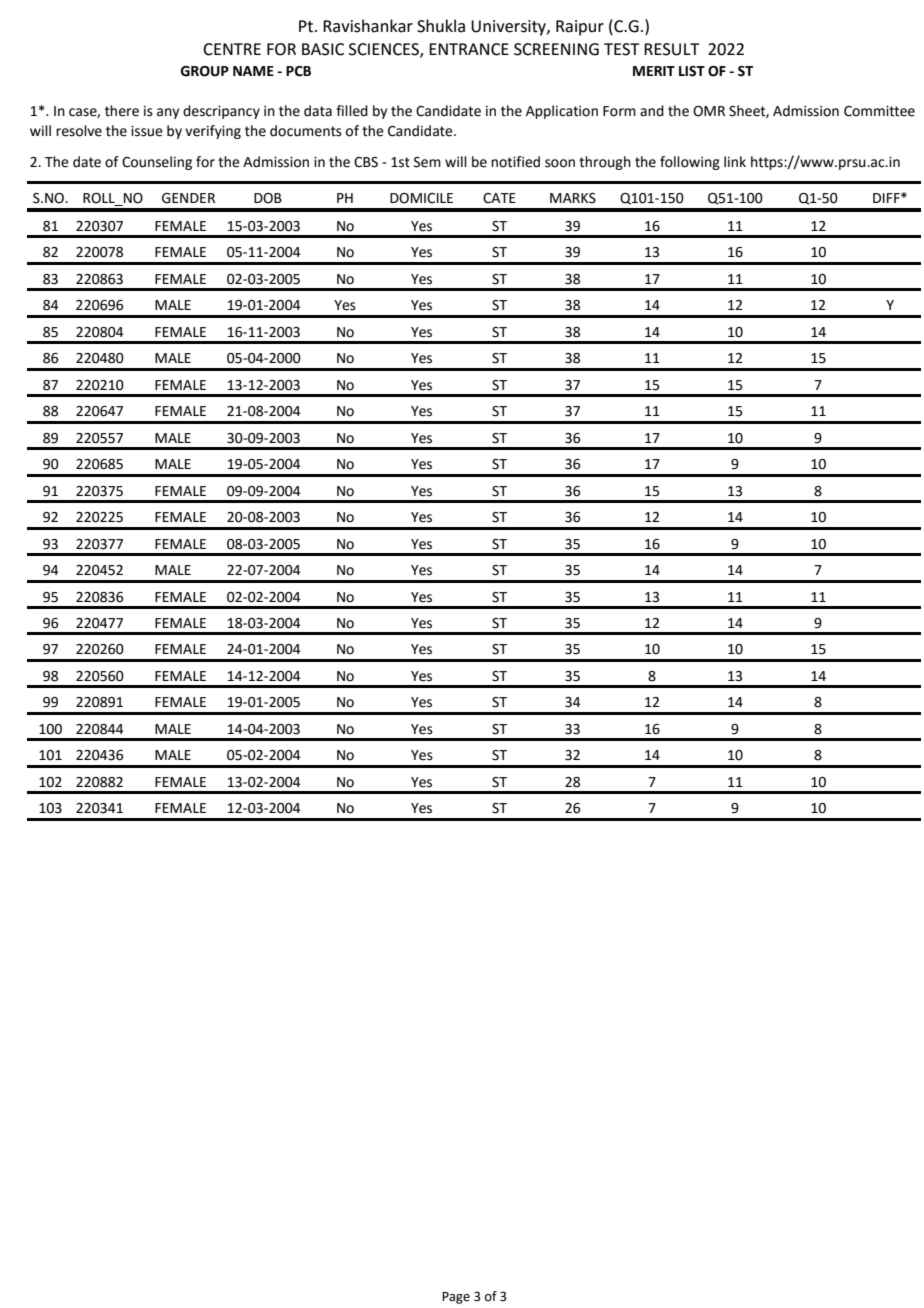 This document has height=1308, width=924. I want to click on MARKS, so click(573, 198).
